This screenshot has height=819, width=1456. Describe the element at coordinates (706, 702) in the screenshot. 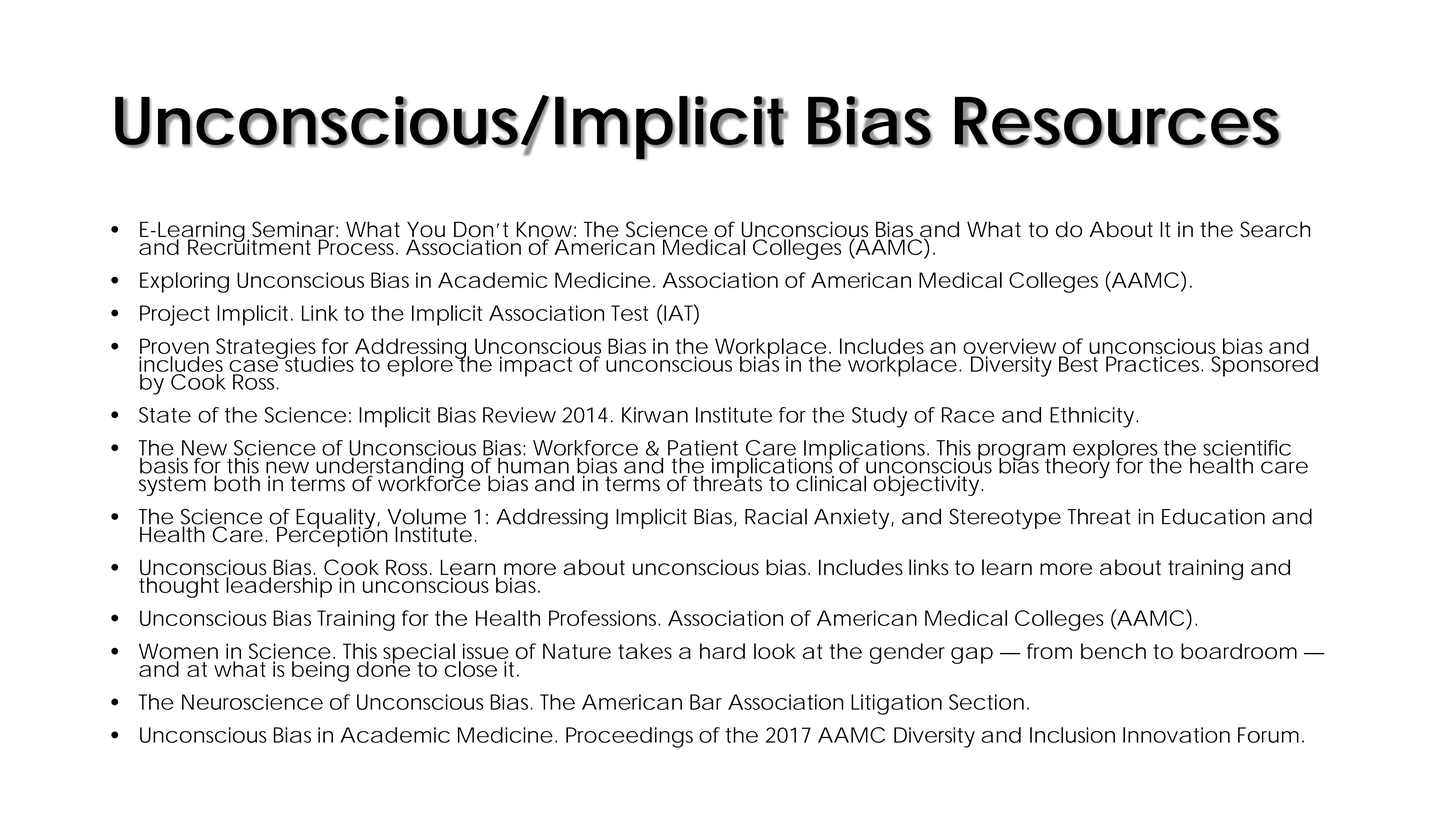

I see `Bar` at that location.
